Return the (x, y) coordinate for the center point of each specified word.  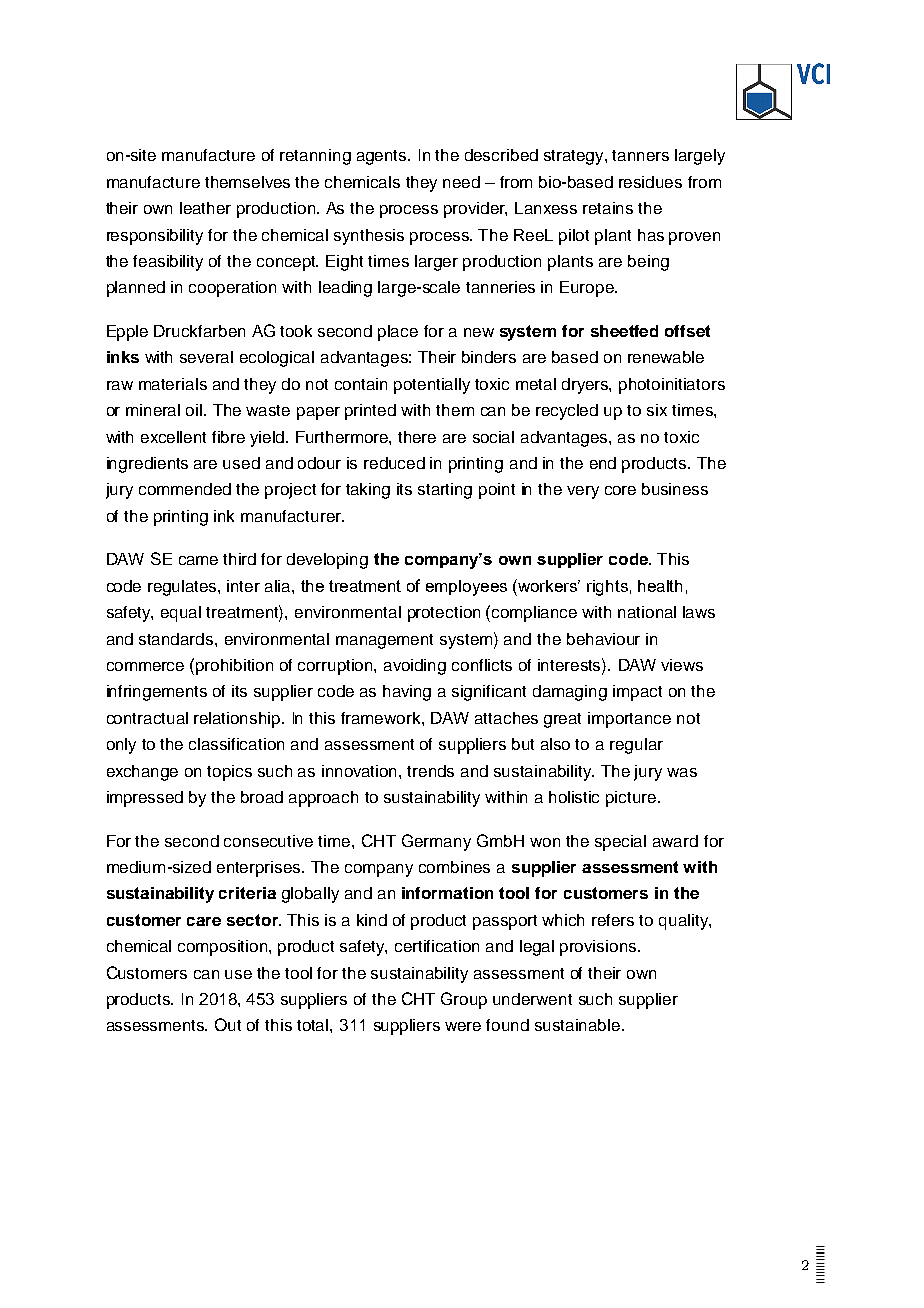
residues (650, 182)
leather (205, 208)
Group (464, 1000)
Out (228, 1024)
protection (444, 614)
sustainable (579, 1025)
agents (383, 157)
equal (181, 614)
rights (607, 588)
